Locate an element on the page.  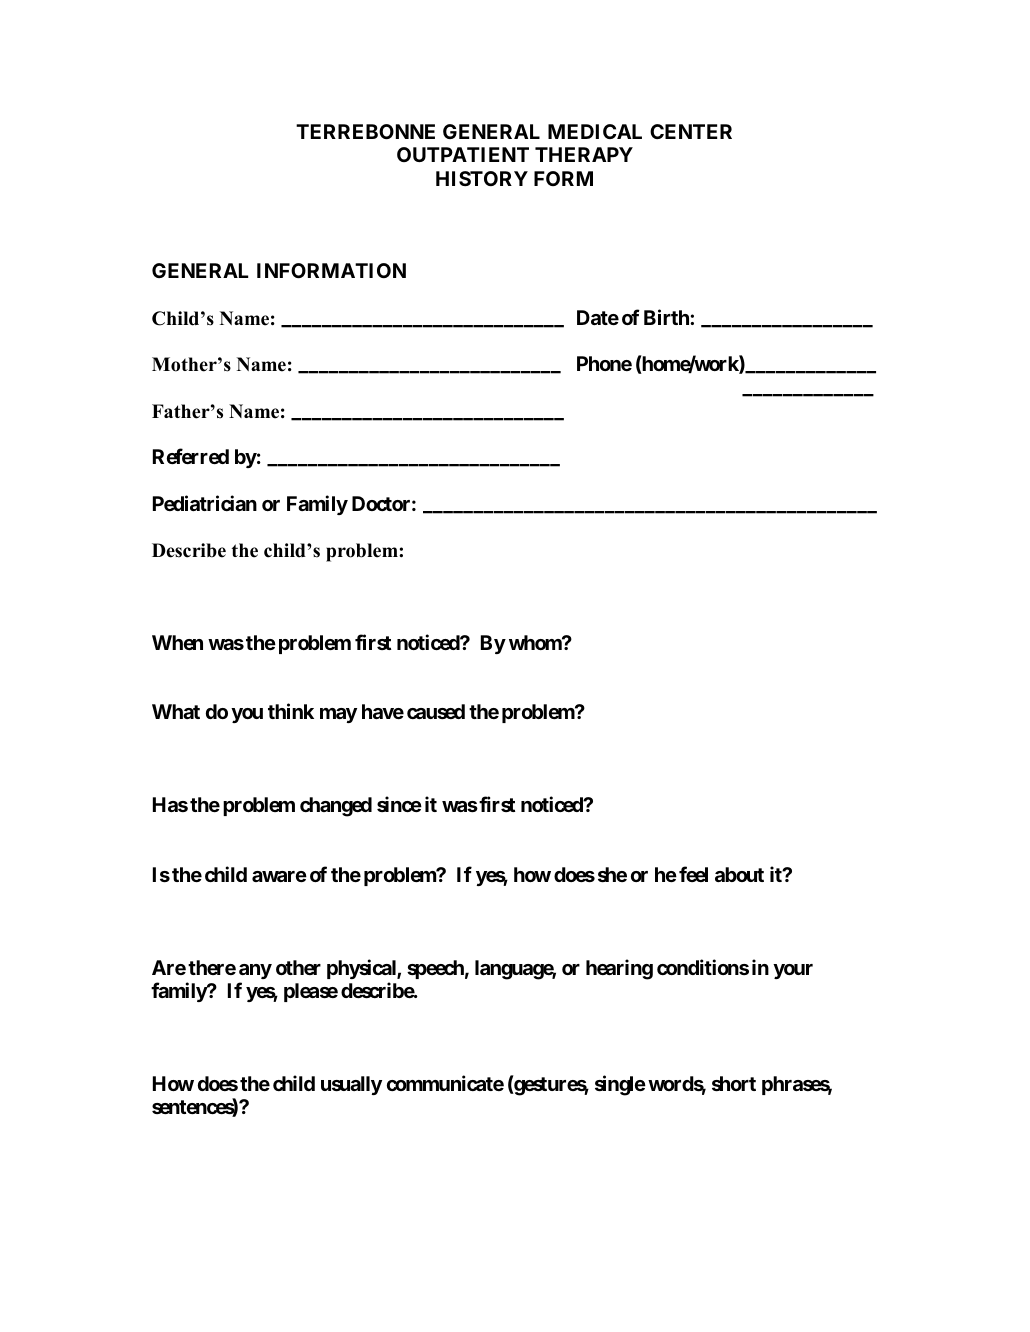
Birth is located at coordinates (667, 317).
